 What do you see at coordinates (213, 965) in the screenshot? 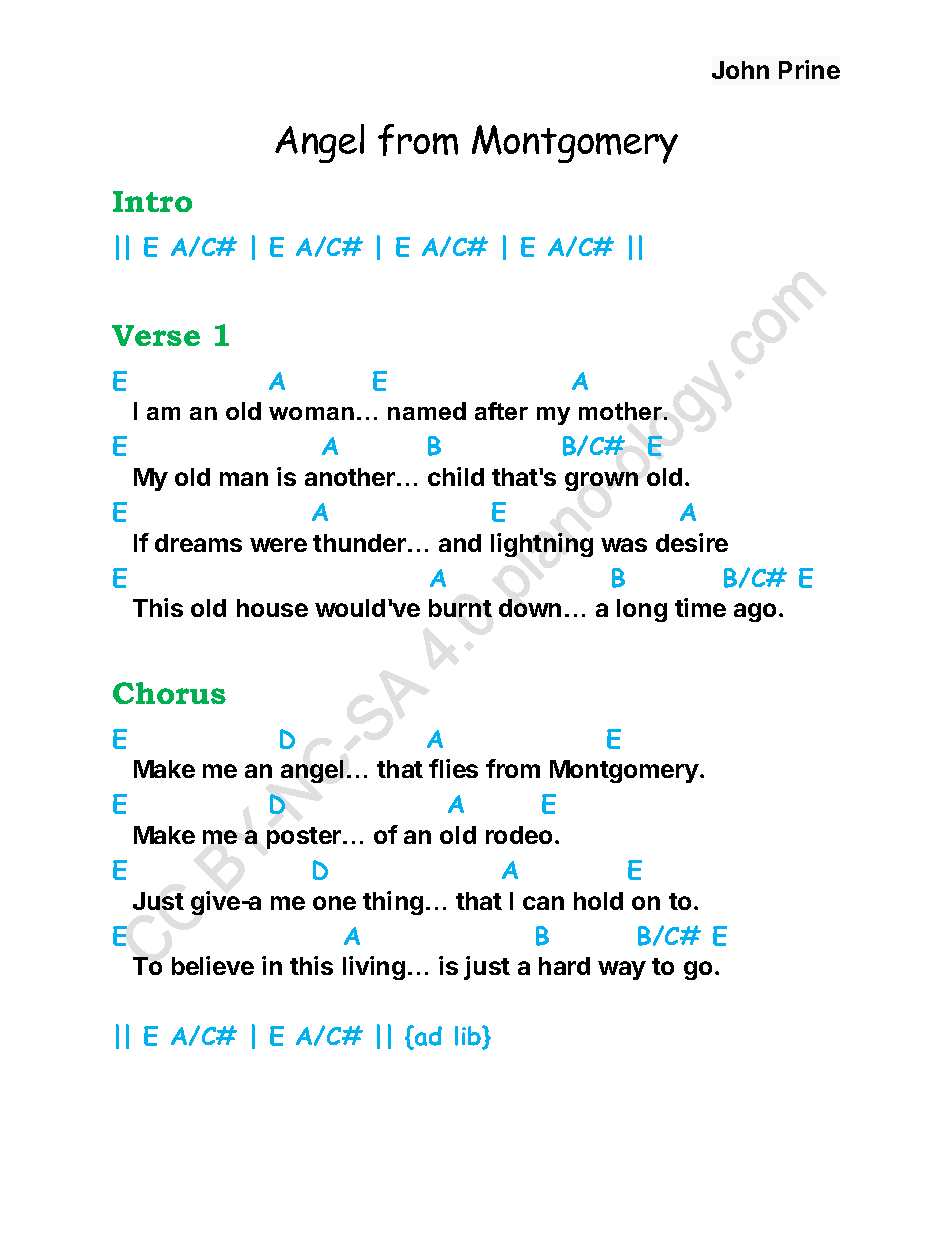
I see `believe` at bounding box center [213, 965].
